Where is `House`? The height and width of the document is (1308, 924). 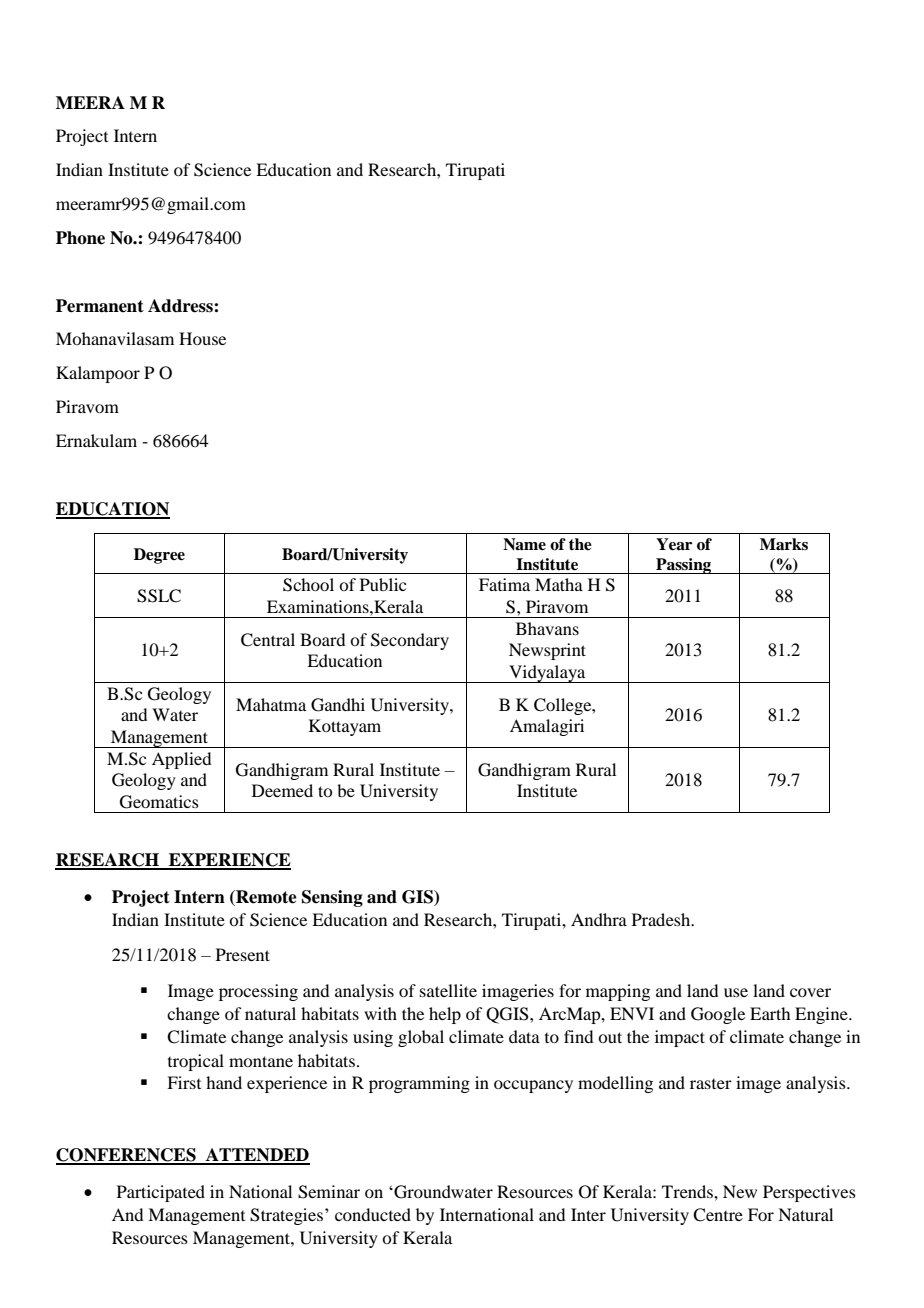
House is located at coordinates (202, 338).
